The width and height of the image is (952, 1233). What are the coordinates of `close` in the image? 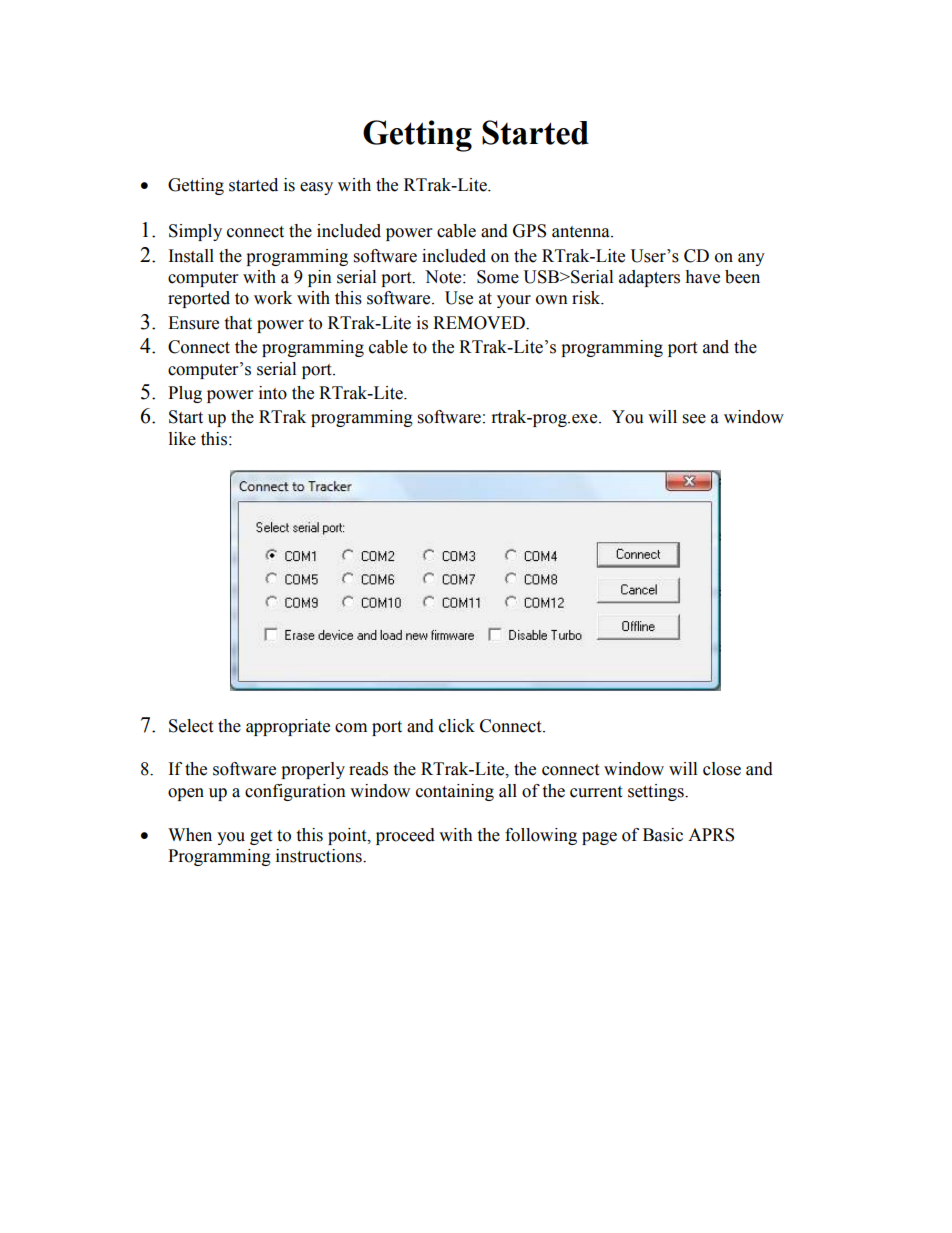 It's located at (722, 769).
